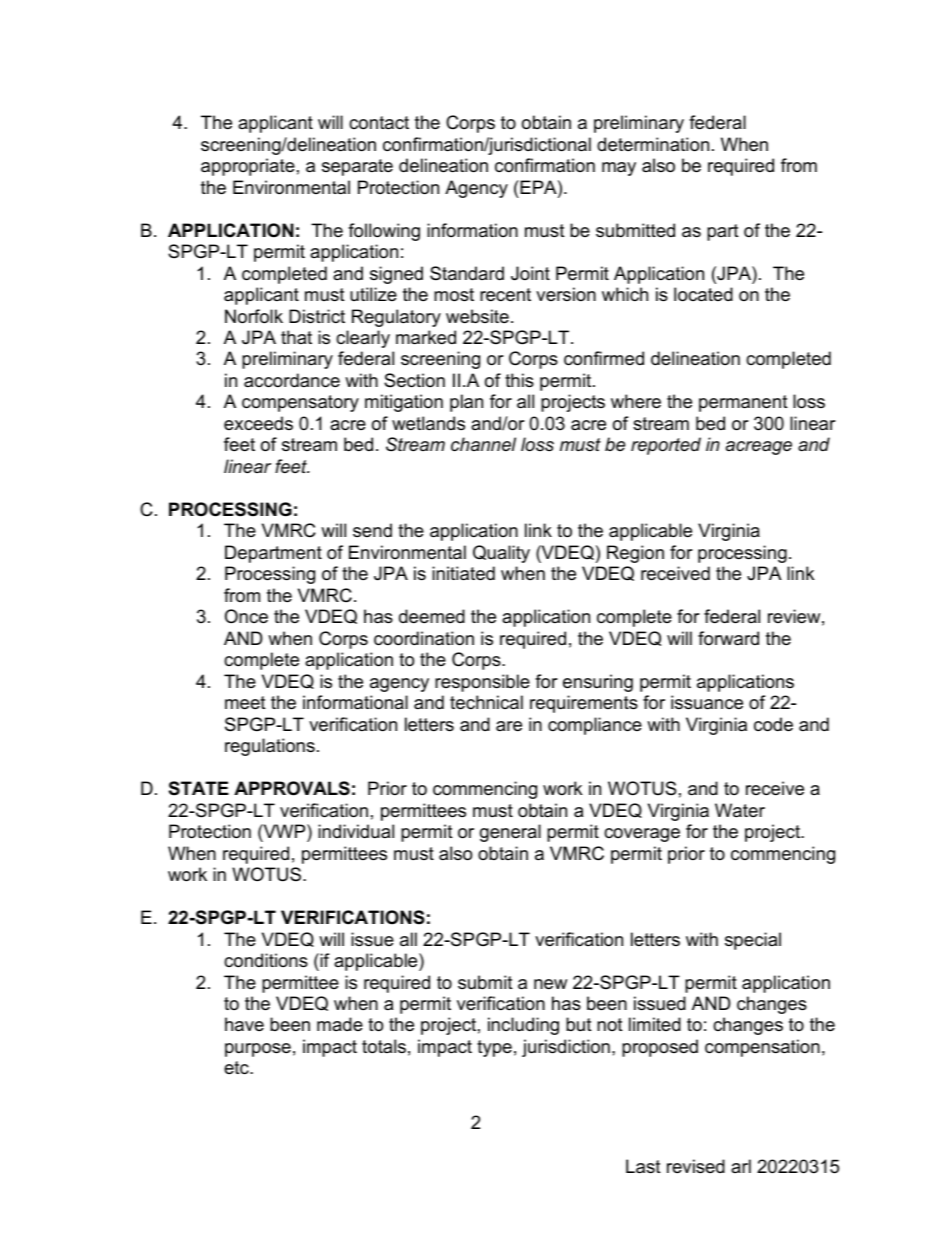 The width and height of the screenshot is (952, 1233). What do you see at coordinates (653, 144) in the screenshot?
I see `determination` at bounding box center [653, 144].
